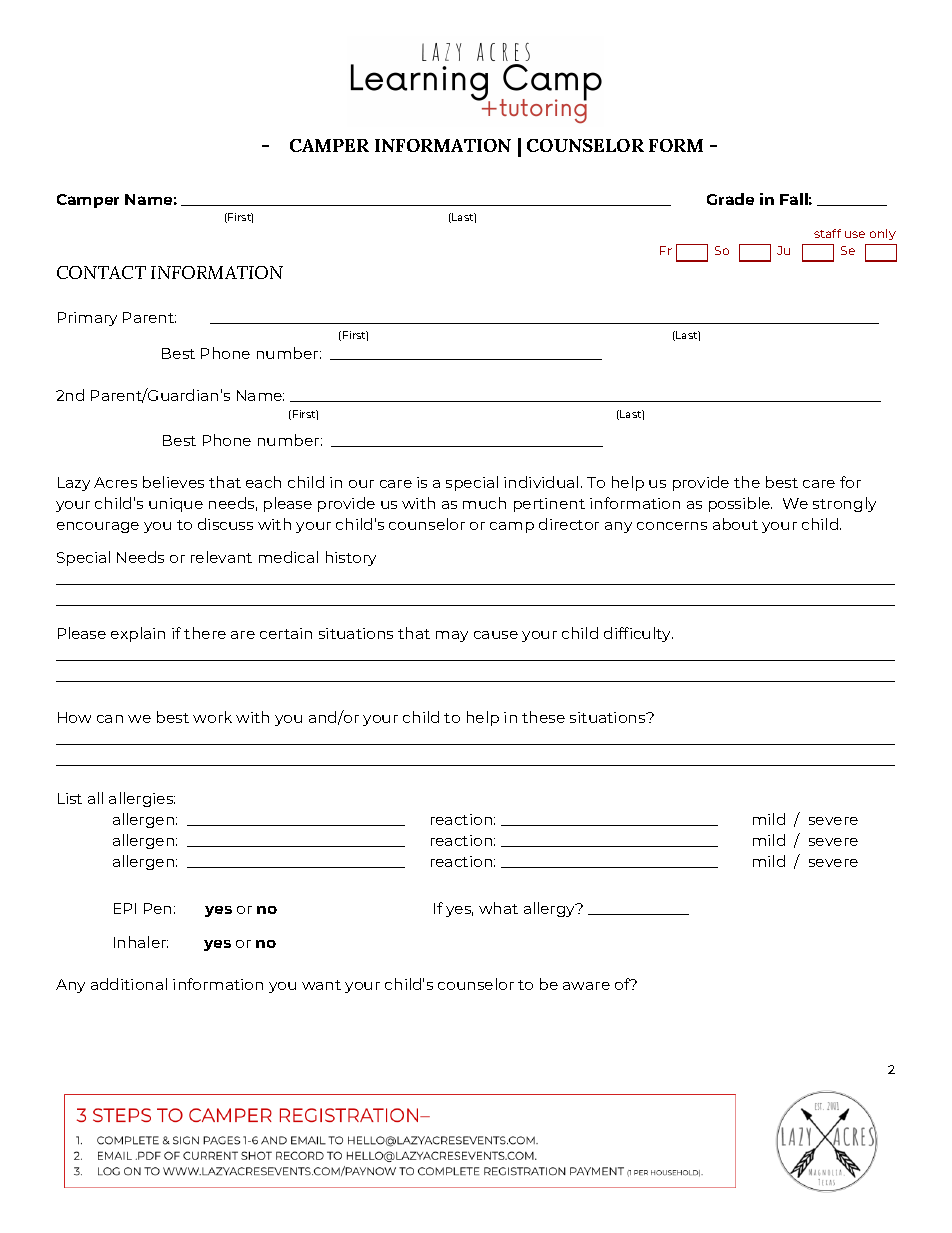 This page has width=952, height=1233. Describe the element at coordinates (173, 482) in the page. I see `believes` at that location.
